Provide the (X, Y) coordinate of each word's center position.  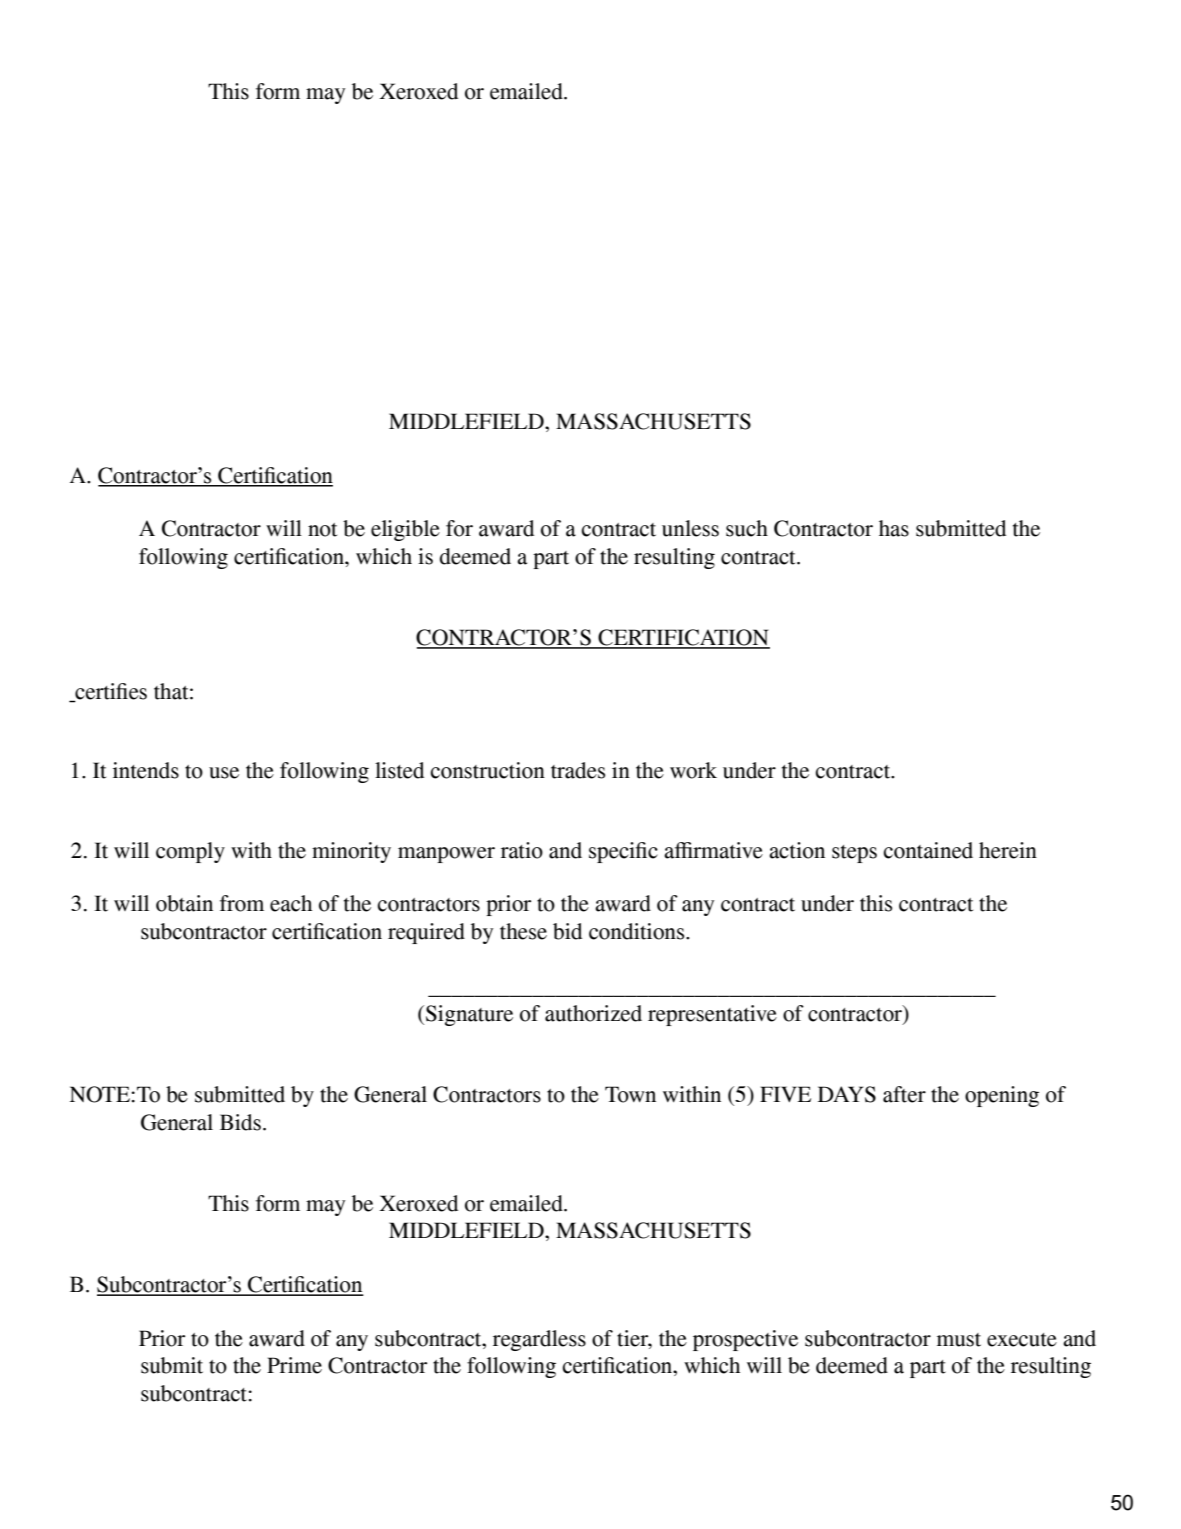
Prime (294, 1365)
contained (928, 850)
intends (146, 770)
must (959, 1340)
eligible (405, 530)
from (242, 903)
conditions (638, 931)
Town (630, 1094)
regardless (539, 1340)
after (904, 1094)
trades (578, 770)
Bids (240, 1122)
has (894, 528)
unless (690, 528)
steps (854, 854)
